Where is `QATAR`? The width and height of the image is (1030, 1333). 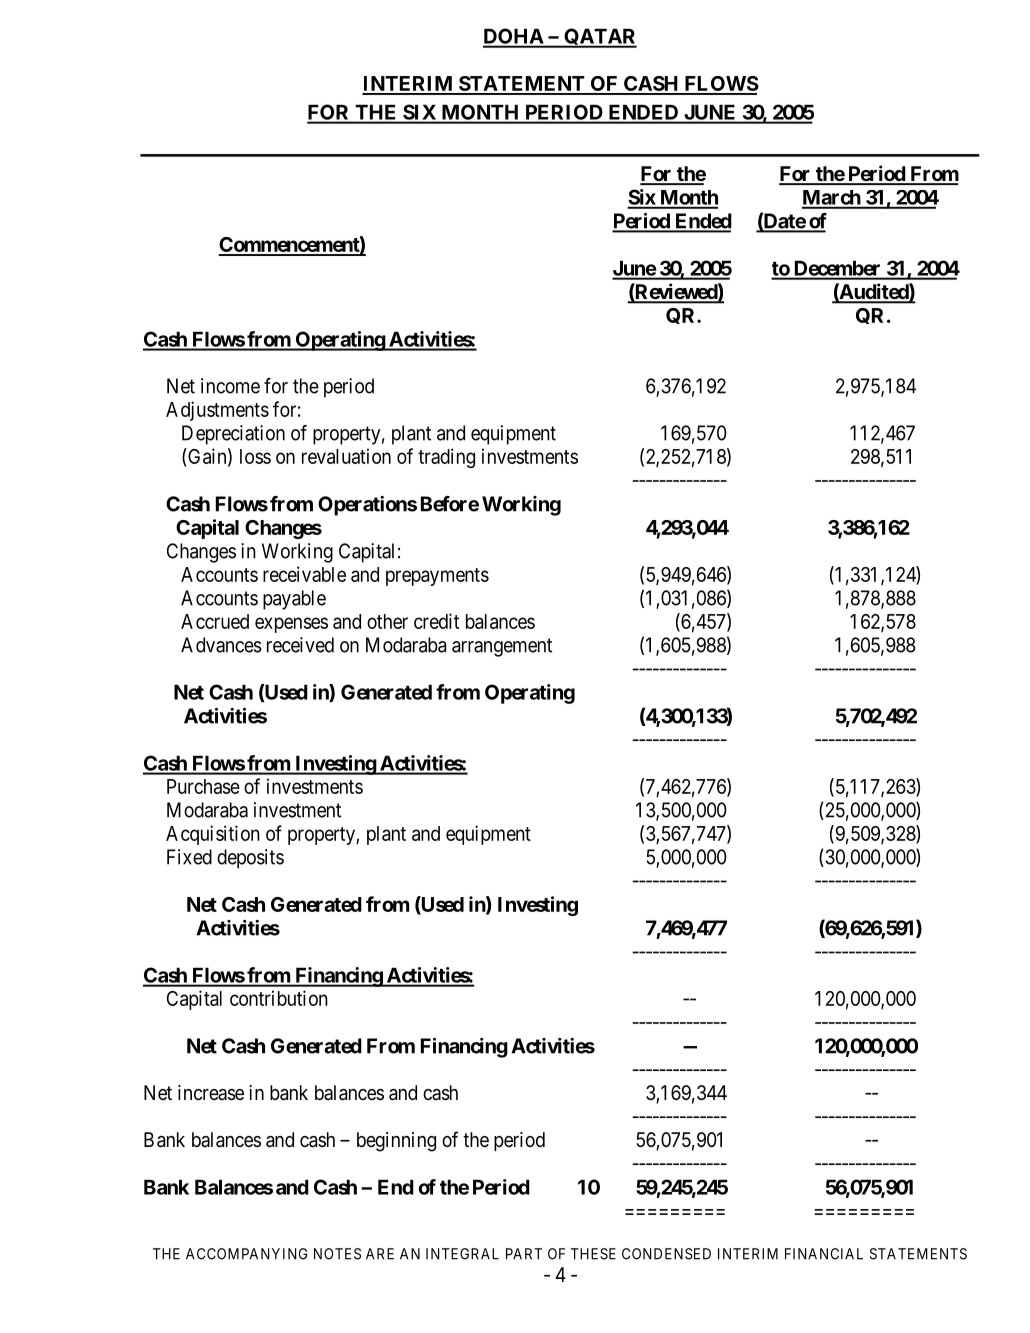 QATAR is located at coordinates (599, 38).
